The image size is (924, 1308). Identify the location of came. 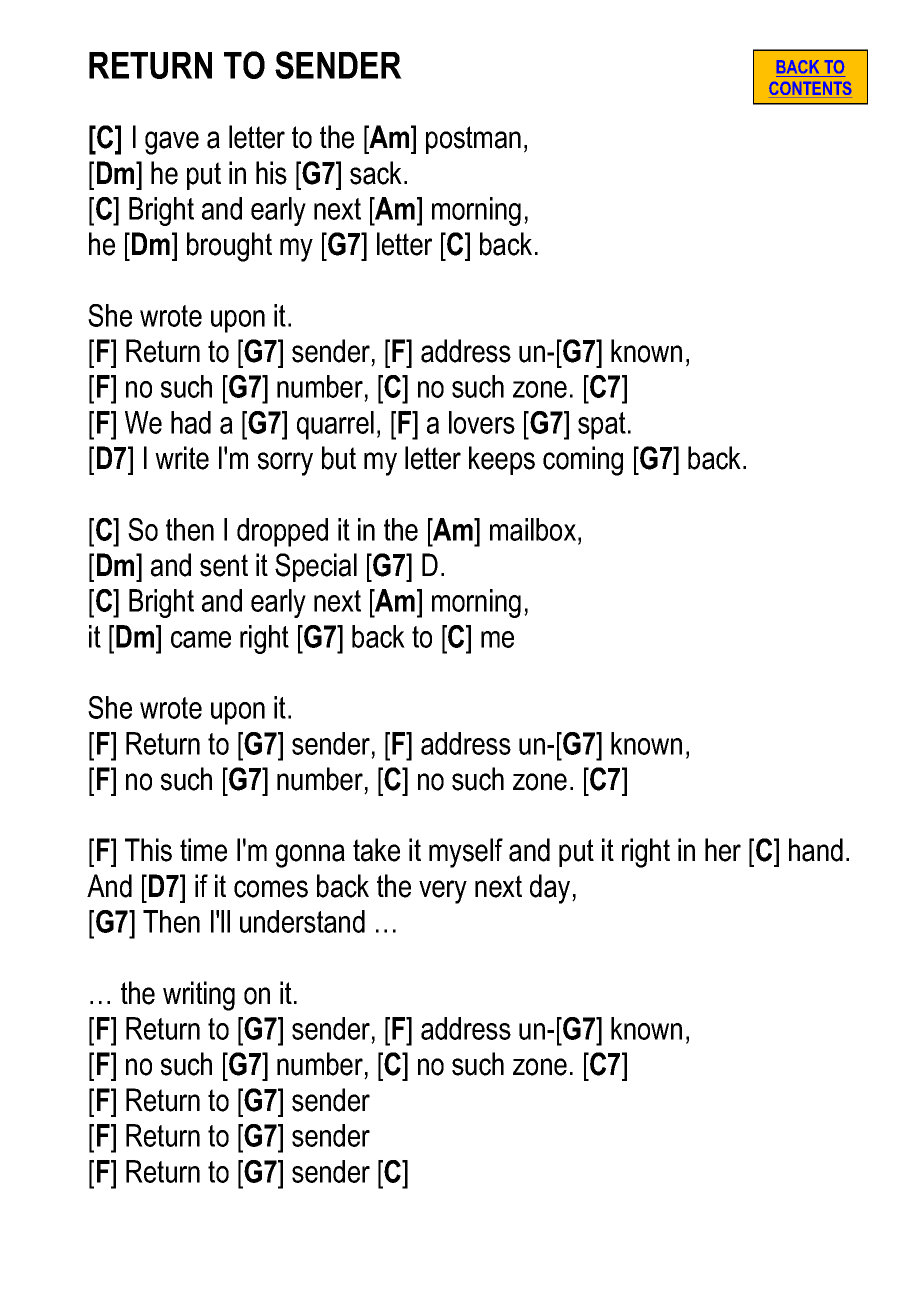
(201, 639).
